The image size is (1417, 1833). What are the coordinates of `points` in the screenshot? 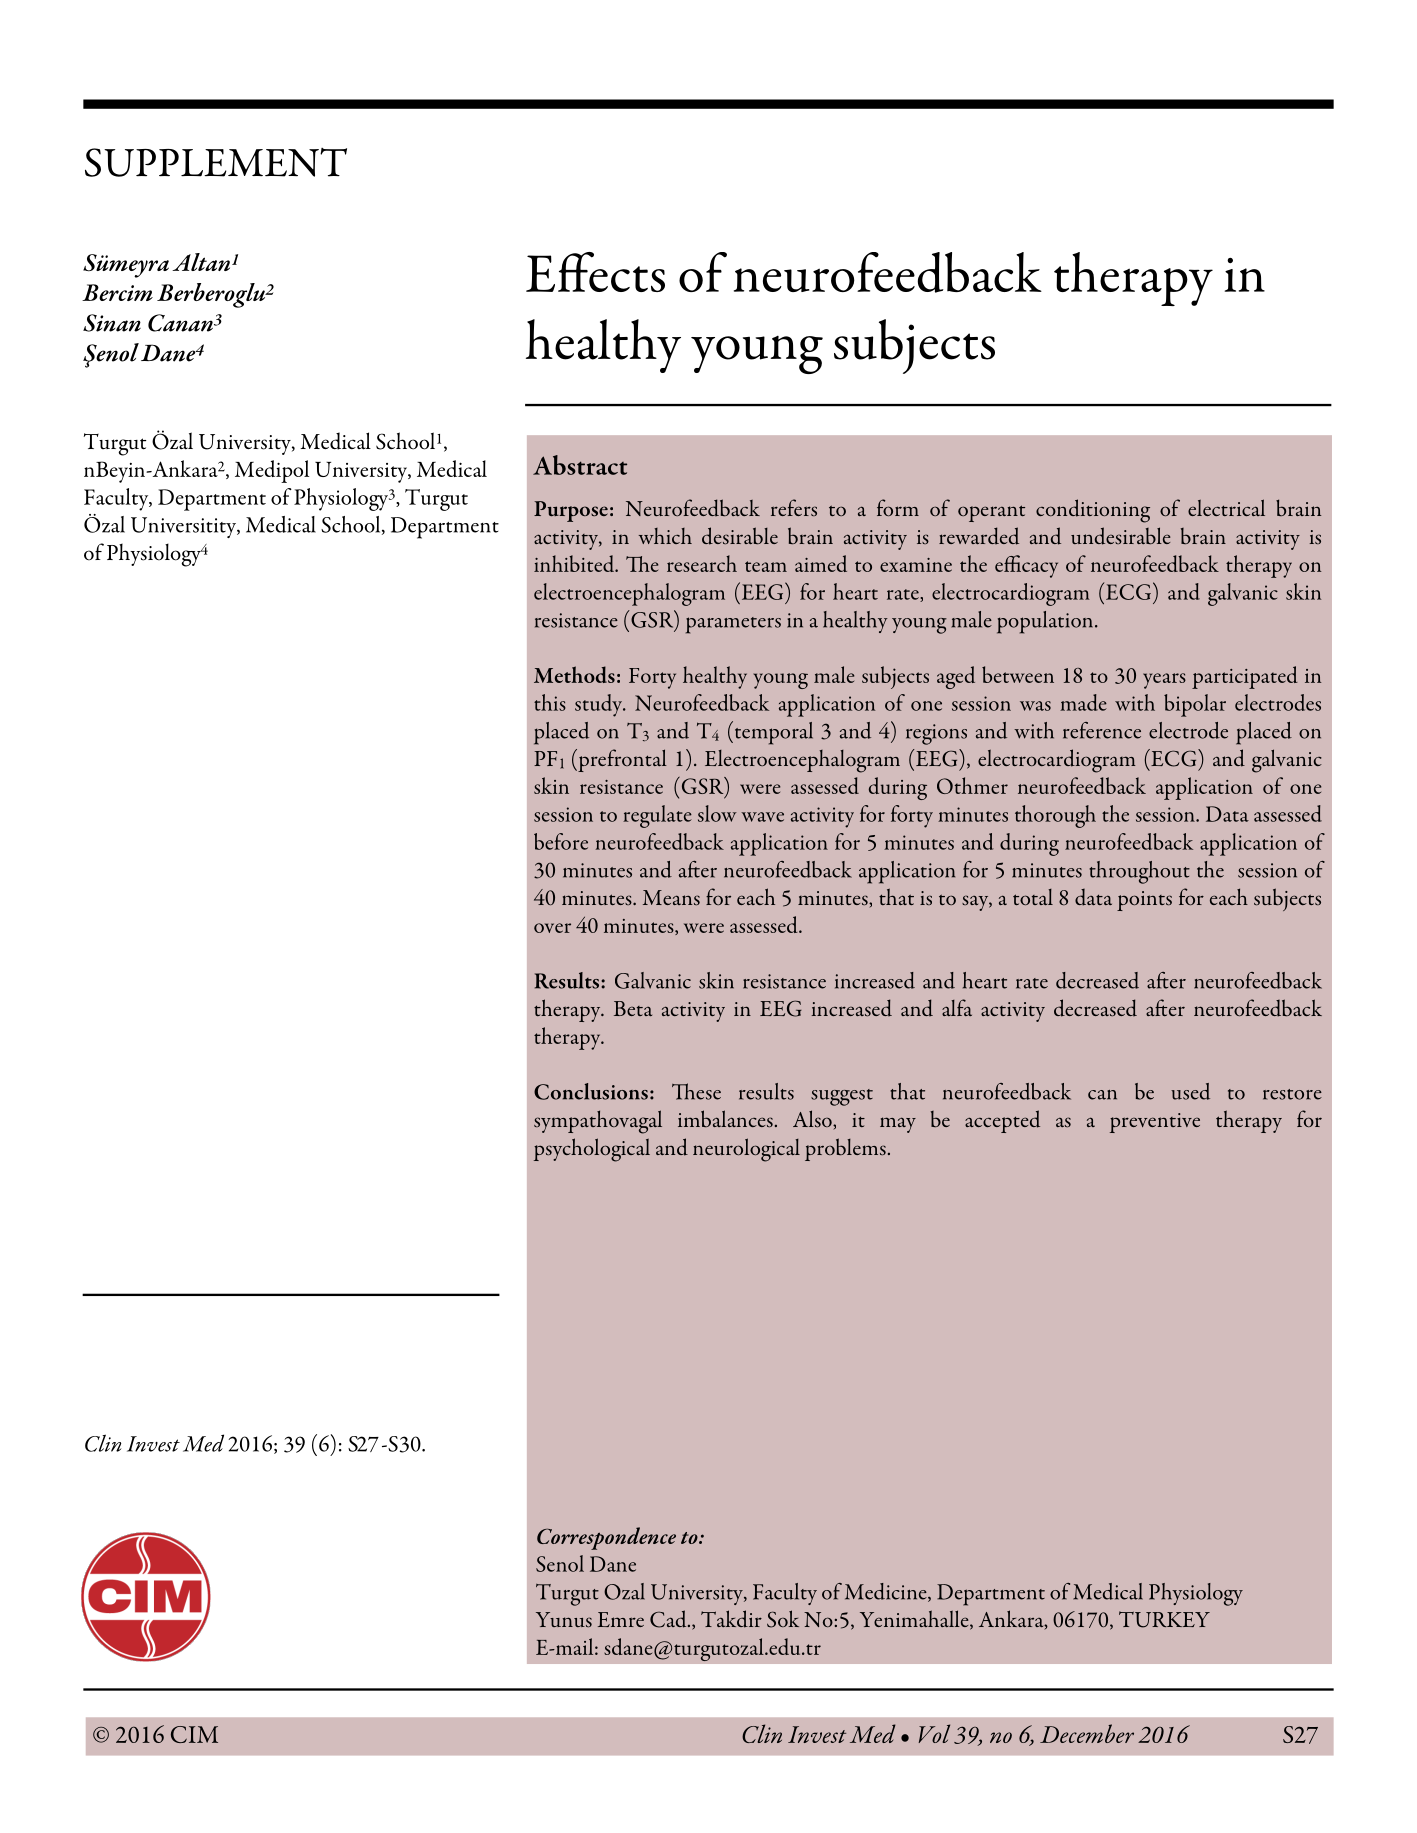 It's located at (1144, 901).
